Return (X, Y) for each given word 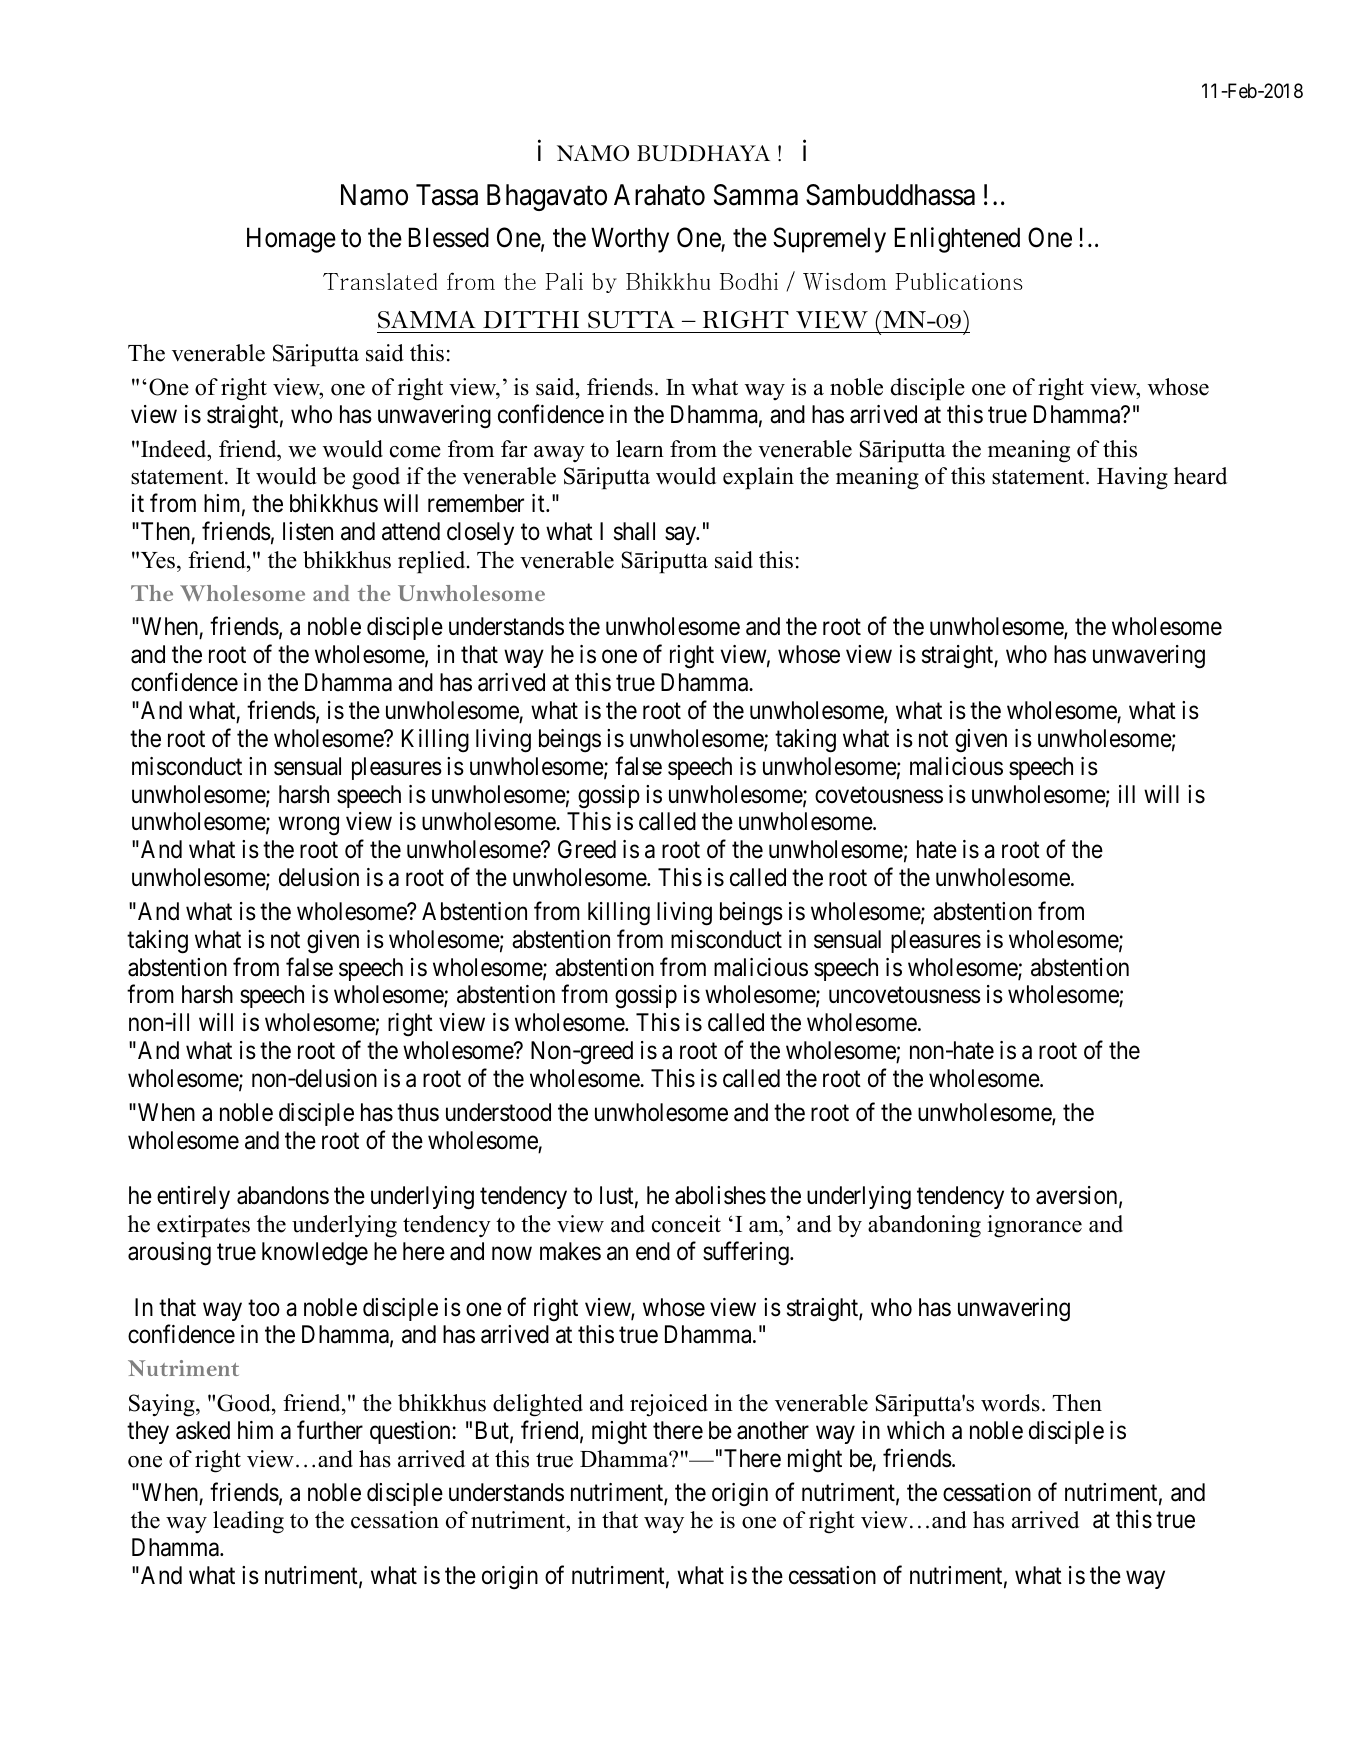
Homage (291, 240)
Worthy (630, 240)
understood (498, 1112)
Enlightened (957, 240)
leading (248, 1522)
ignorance (1034, 1226)
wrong (308, 826)
